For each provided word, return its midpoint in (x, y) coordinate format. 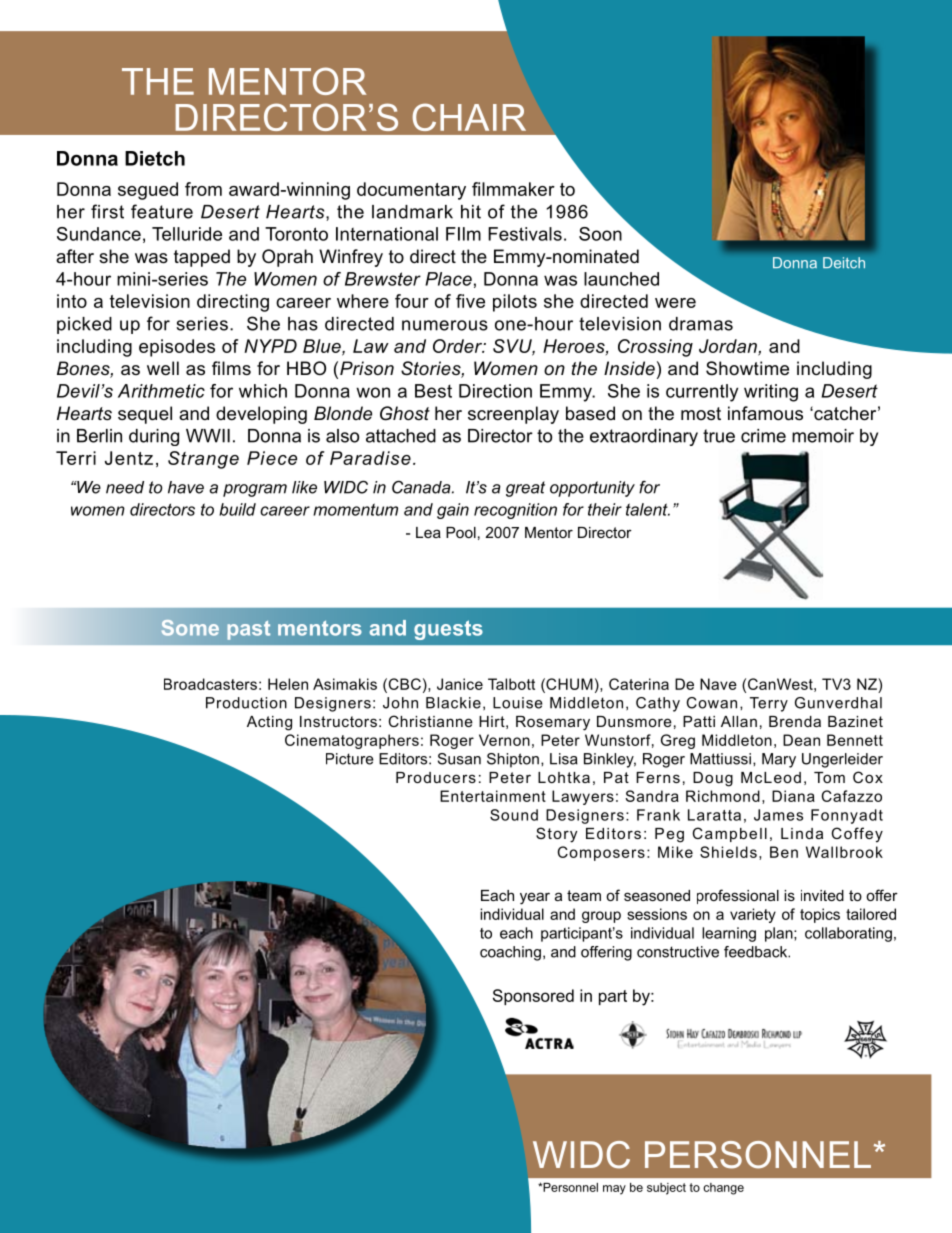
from (203, 189)
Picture (350, 759)
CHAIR (469, 117)
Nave (718, 684)
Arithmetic (161, 391)
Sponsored (533, 997)
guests (448, 630)
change (723, 1189)
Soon (600, 234)
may (614, 1190)
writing (771, 393)
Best (433, 391)
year (535, 898)
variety (753, 915)
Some (190, 628)
